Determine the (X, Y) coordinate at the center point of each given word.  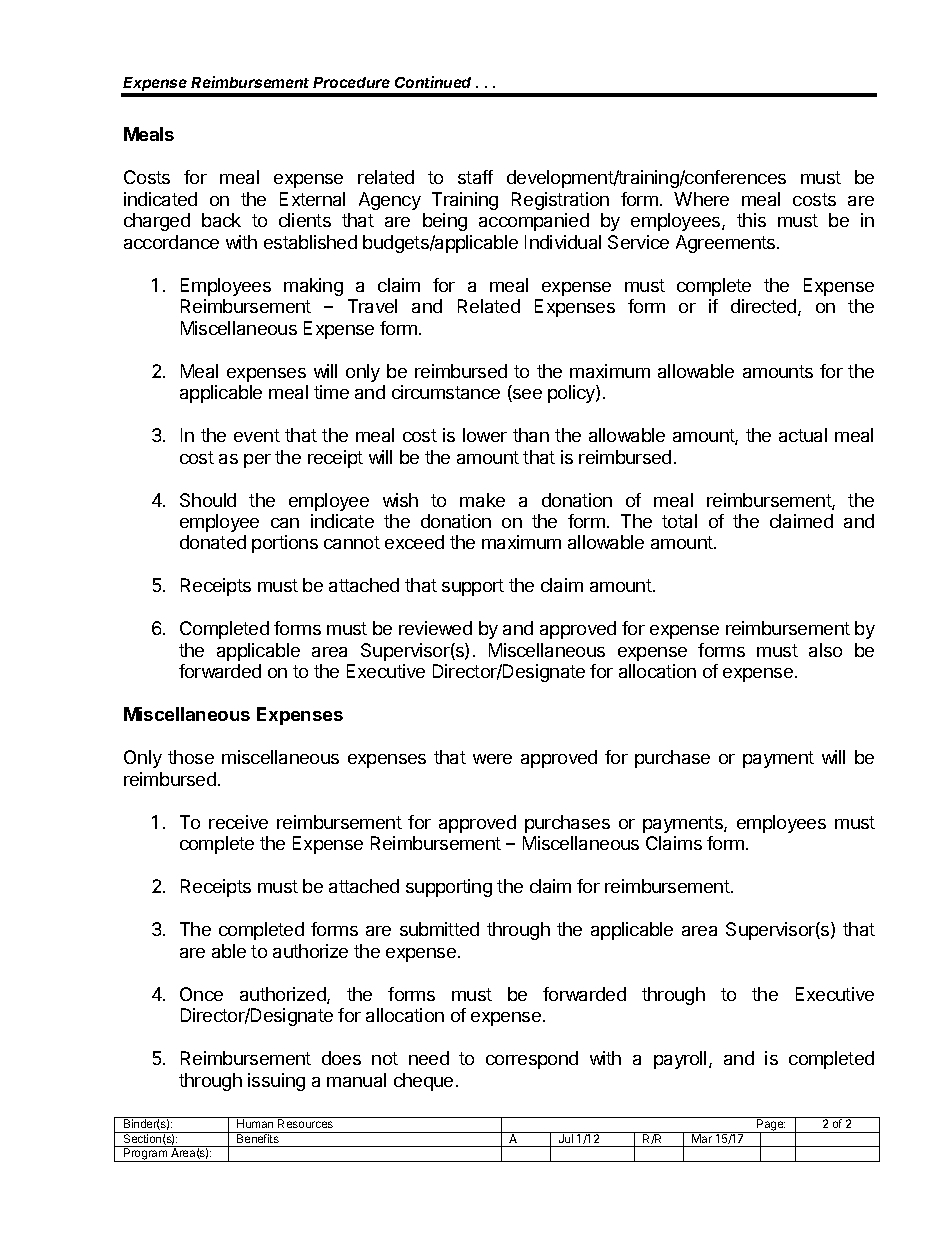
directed (765, 307)
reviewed (435, 628)
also (825, 650)
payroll (680, 1060)
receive (238, 822)
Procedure (351, 82)
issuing (276, 1082)
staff (475, 177)
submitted (439, 929)
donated (213, 542)
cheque (423, 1082)
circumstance (446, 392)
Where (701, 199)
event (257, 435)
